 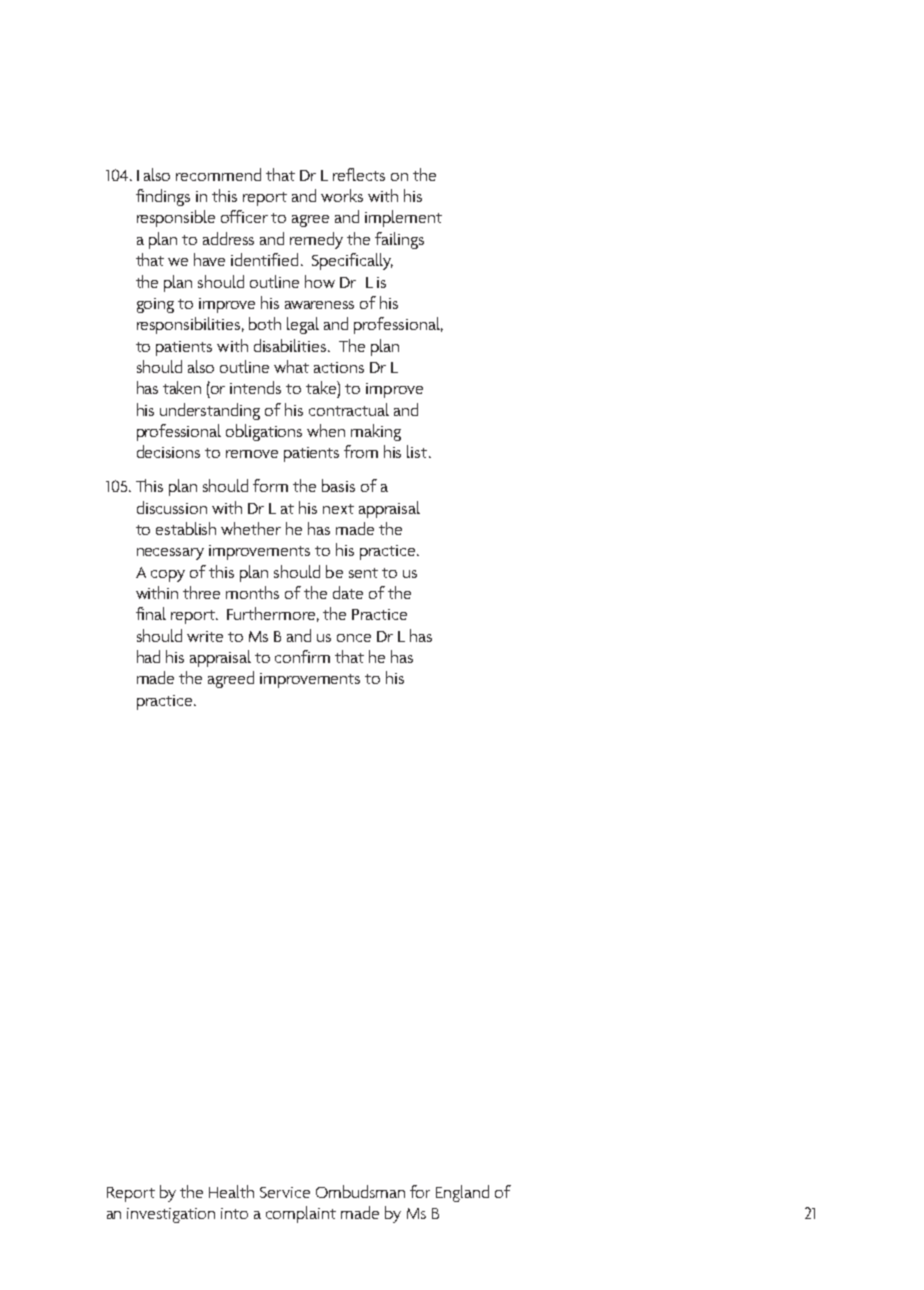 I want to click on implement, so click(x=403, y=218).
